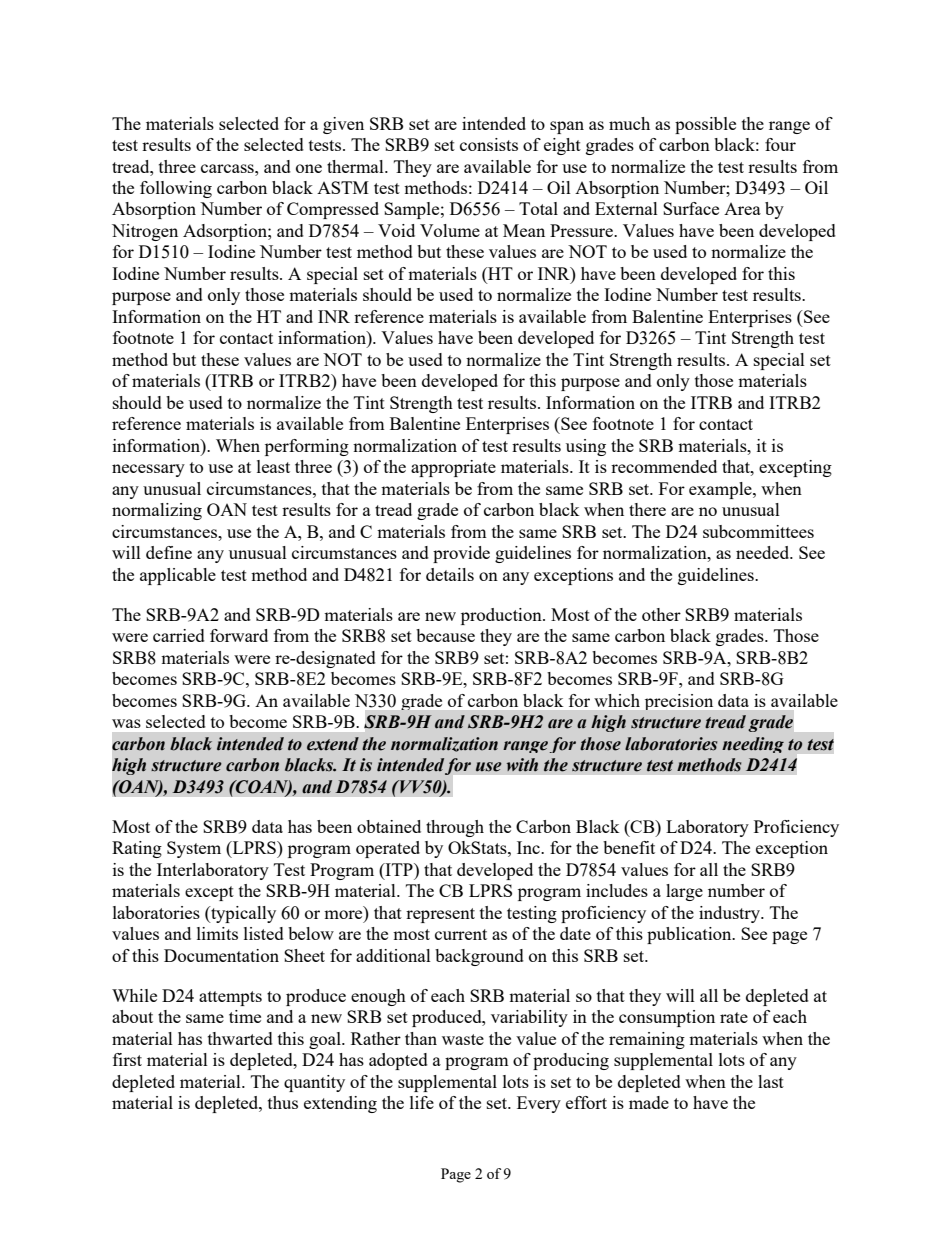 This screenshot has height=1233, width=952. Describe the element at coordinates (489, 144) in the screenshot. I see `consists` at that location.
